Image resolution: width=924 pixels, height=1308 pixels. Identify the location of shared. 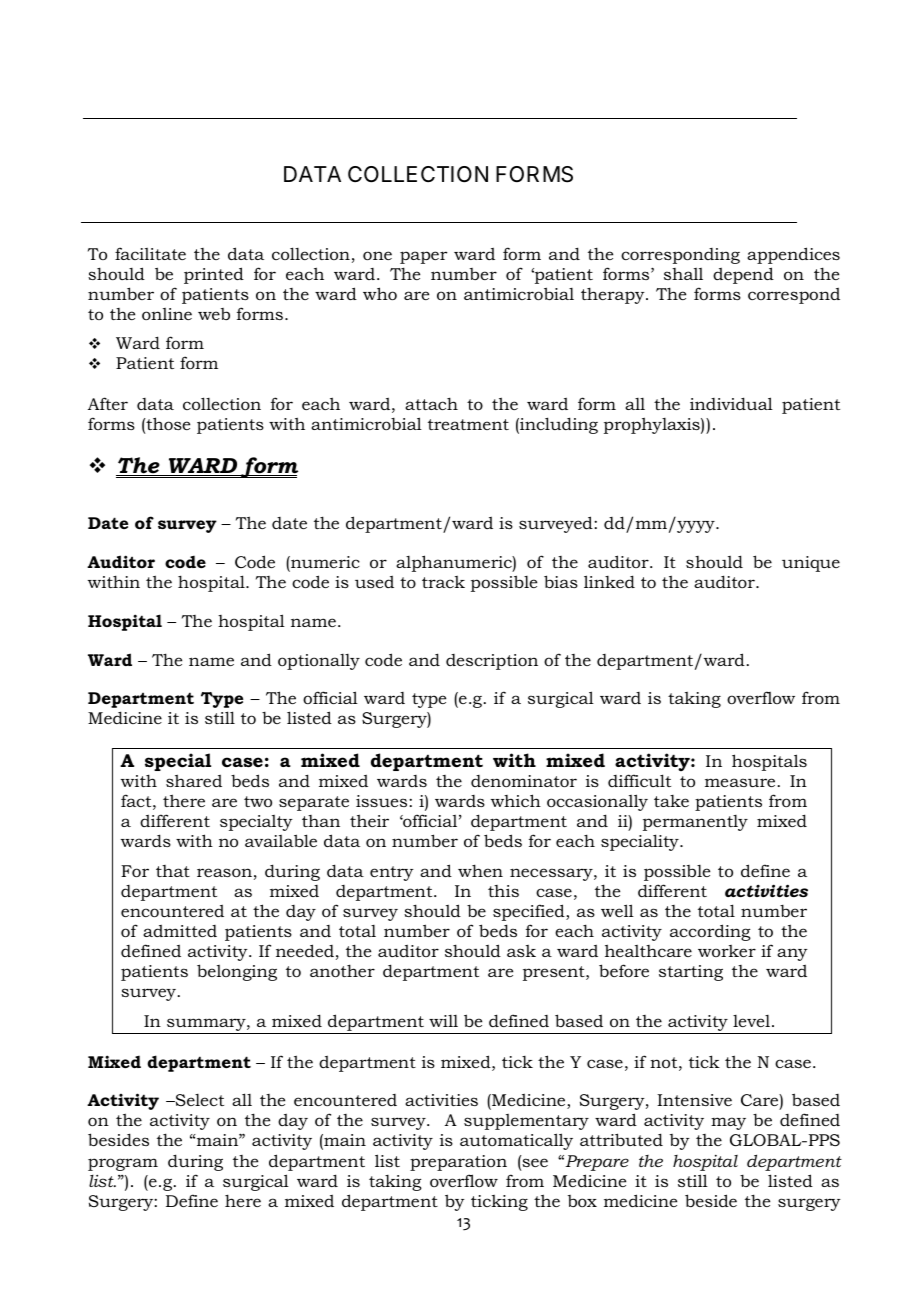
(194, 780).
